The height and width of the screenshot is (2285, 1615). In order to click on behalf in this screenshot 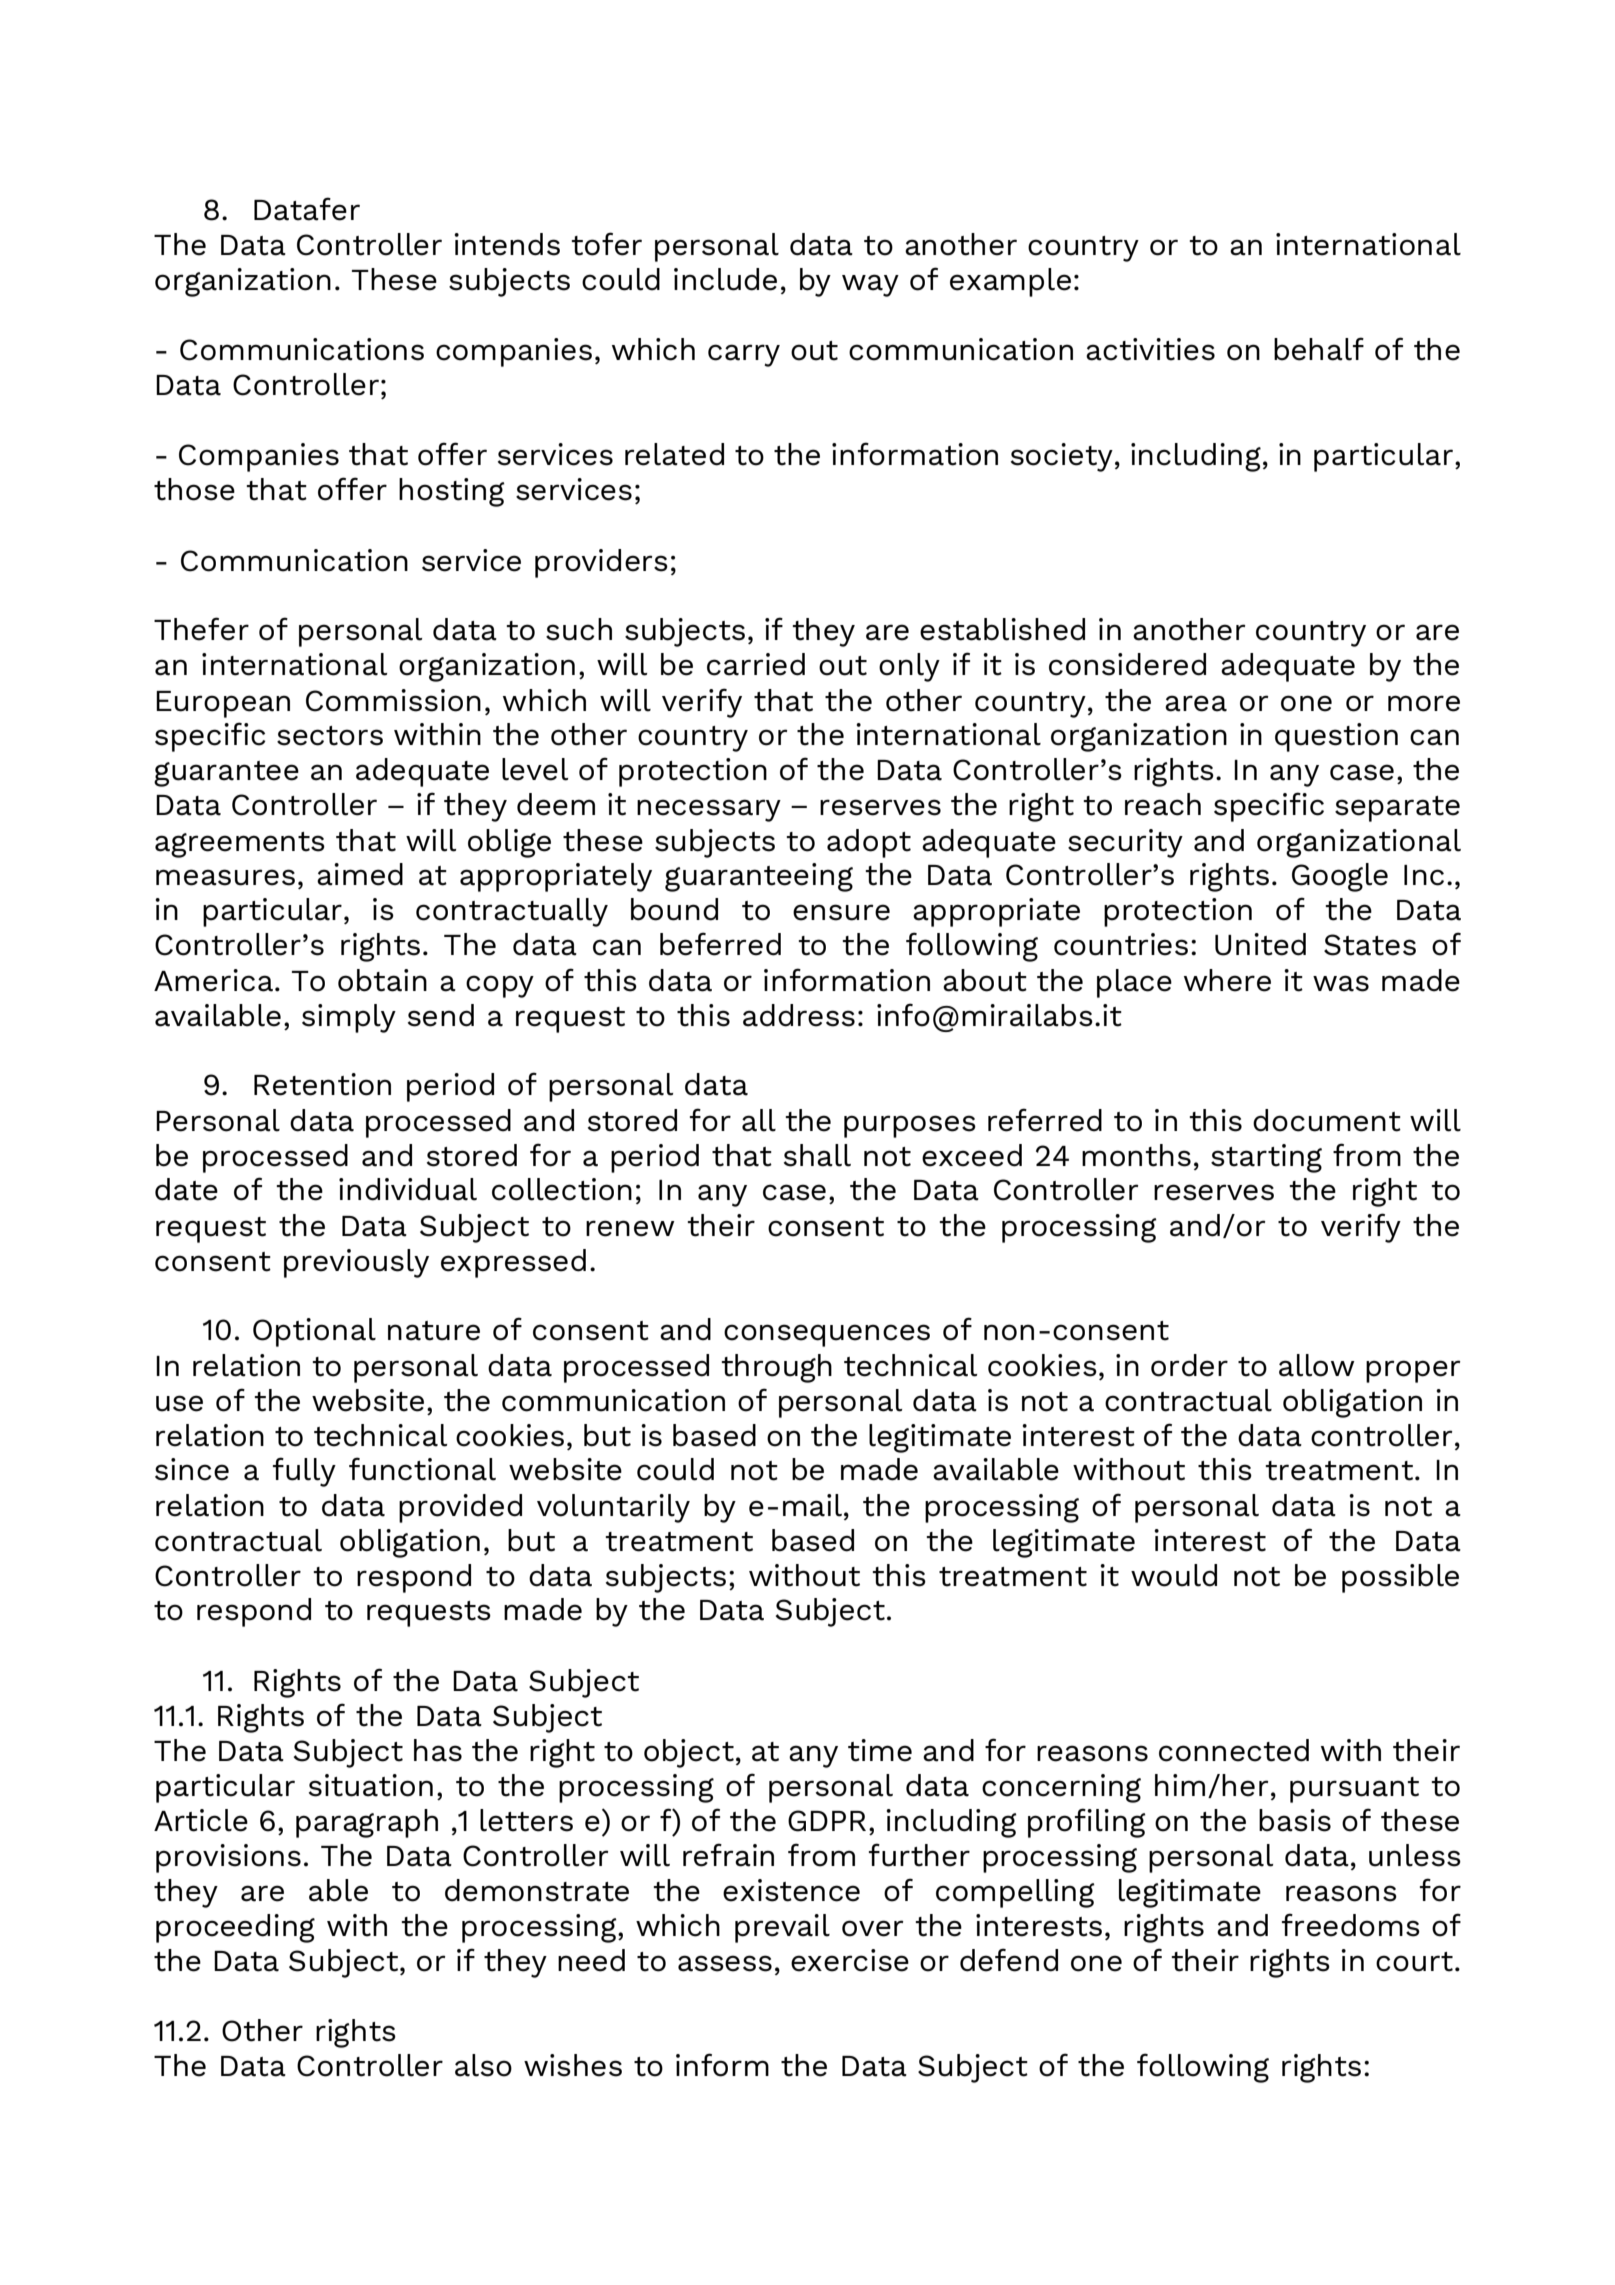, I will do `click(1319, 349)`.
